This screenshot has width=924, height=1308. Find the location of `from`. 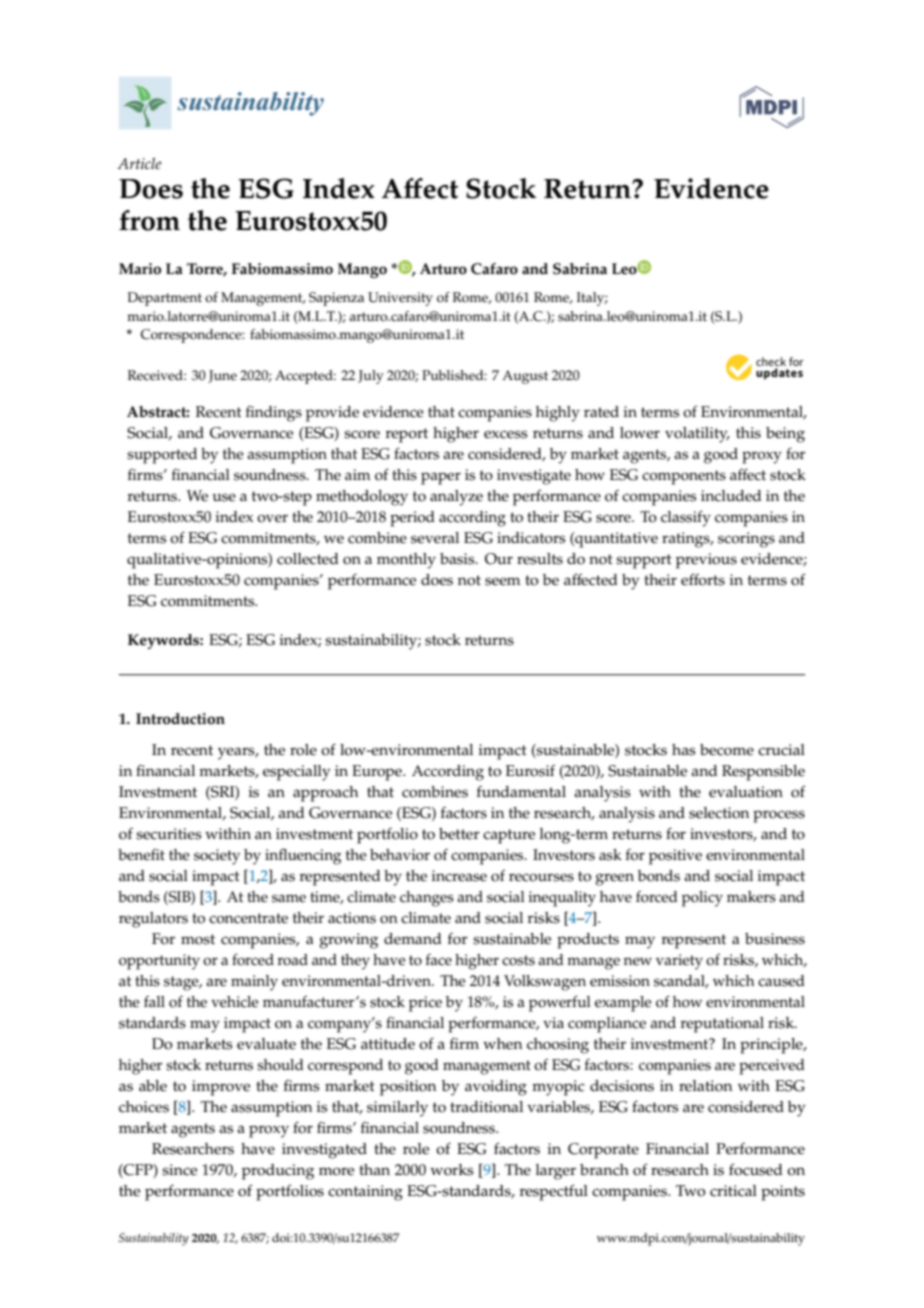

from is located at coordinates (149, 220).
